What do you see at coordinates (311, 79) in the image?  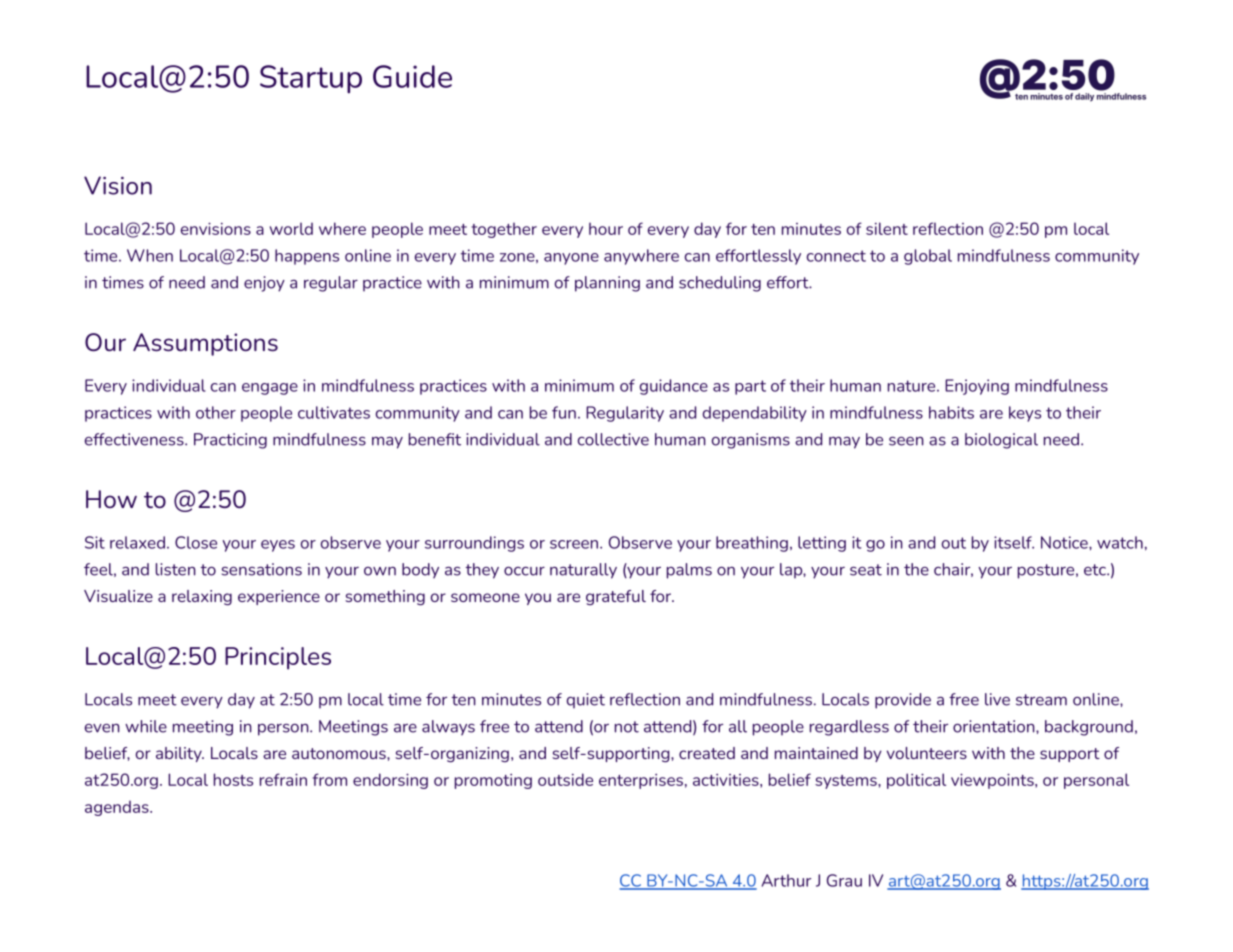 I see `Startup` at bounding box center [311, 79].
